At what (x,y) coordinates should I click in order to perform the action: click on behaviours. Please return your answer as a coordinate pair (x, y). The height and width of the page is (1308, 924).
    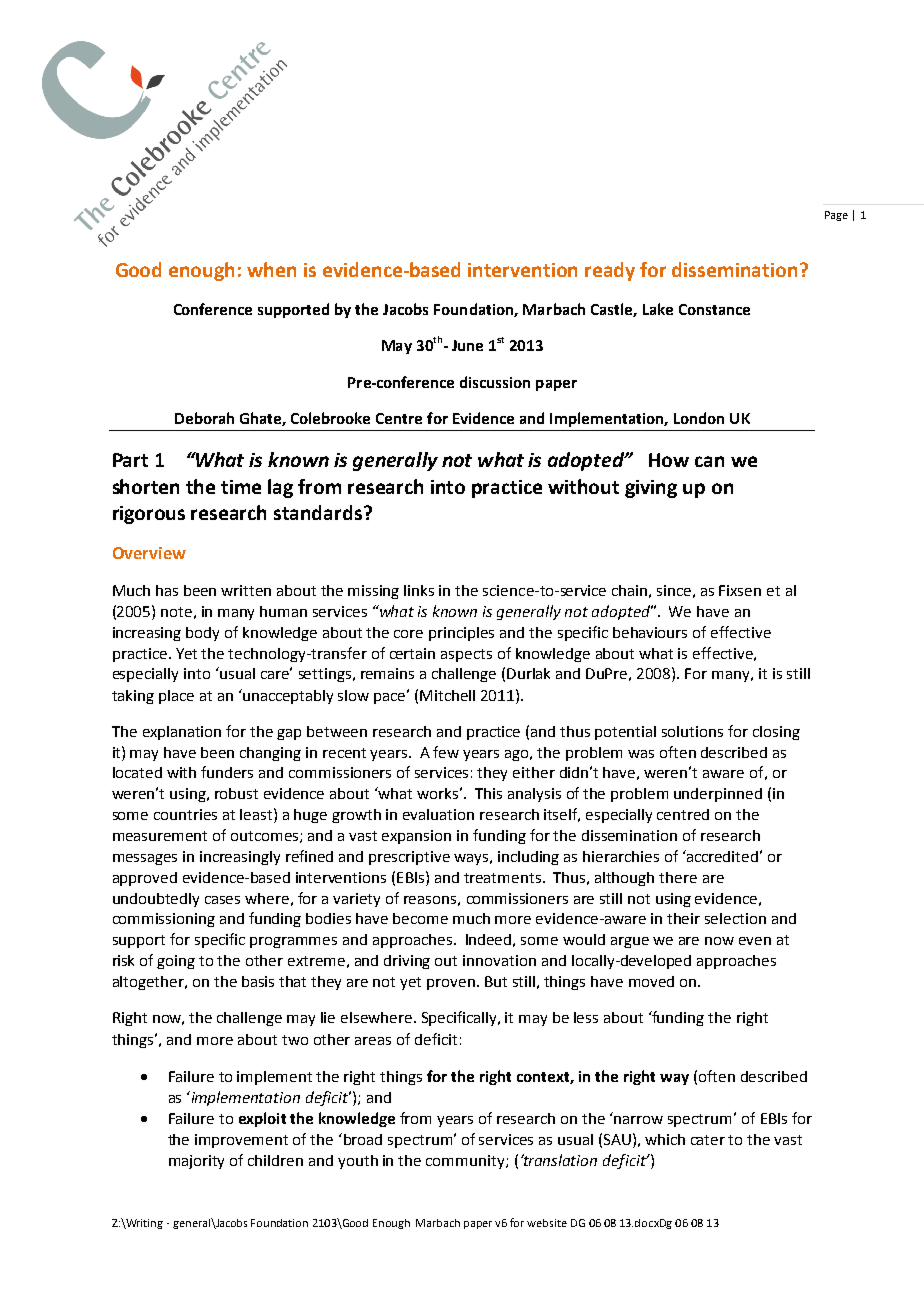
    Looking at the image, I should click on (650, 632).
